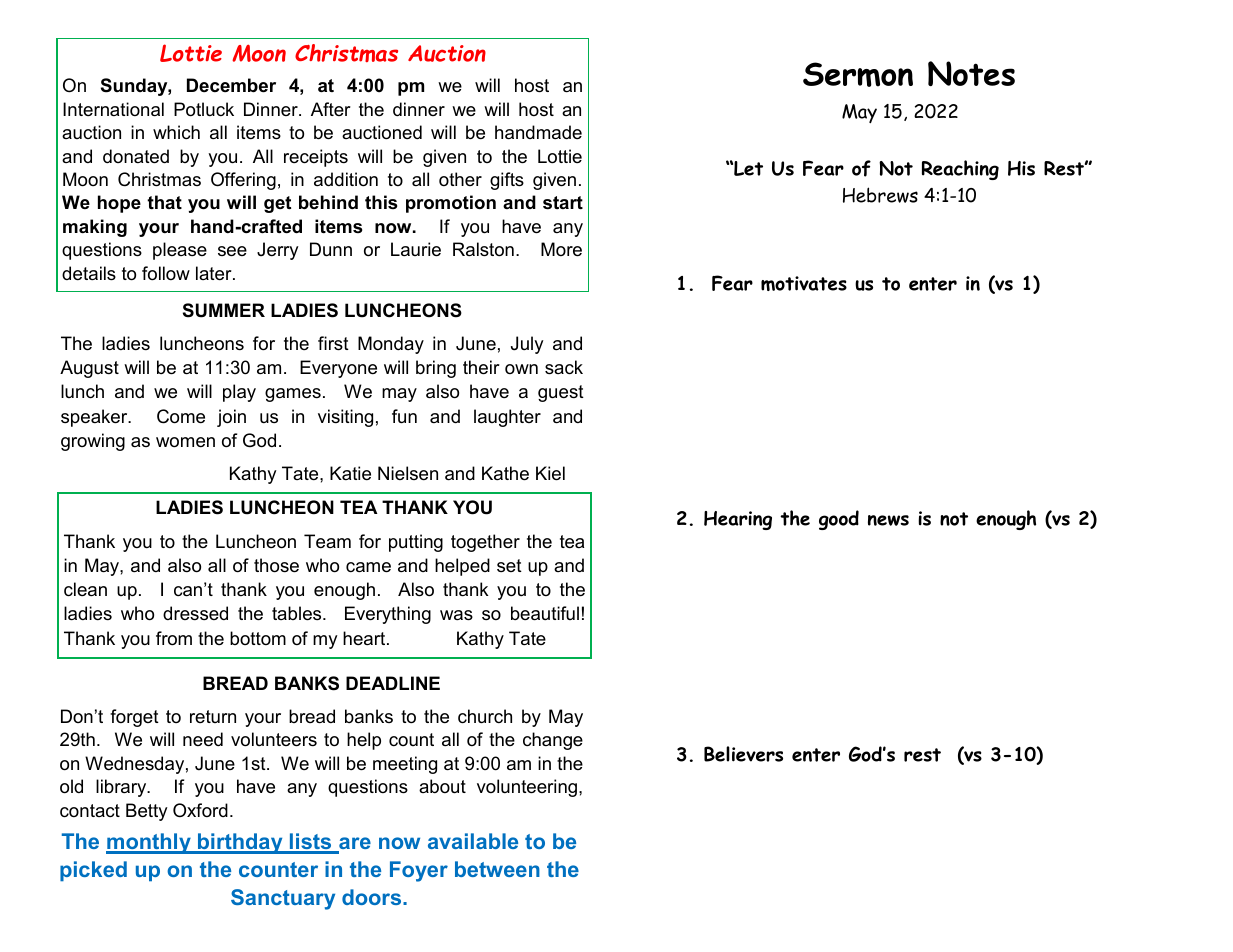  I want to click on Sermon, so click(858, 74).
